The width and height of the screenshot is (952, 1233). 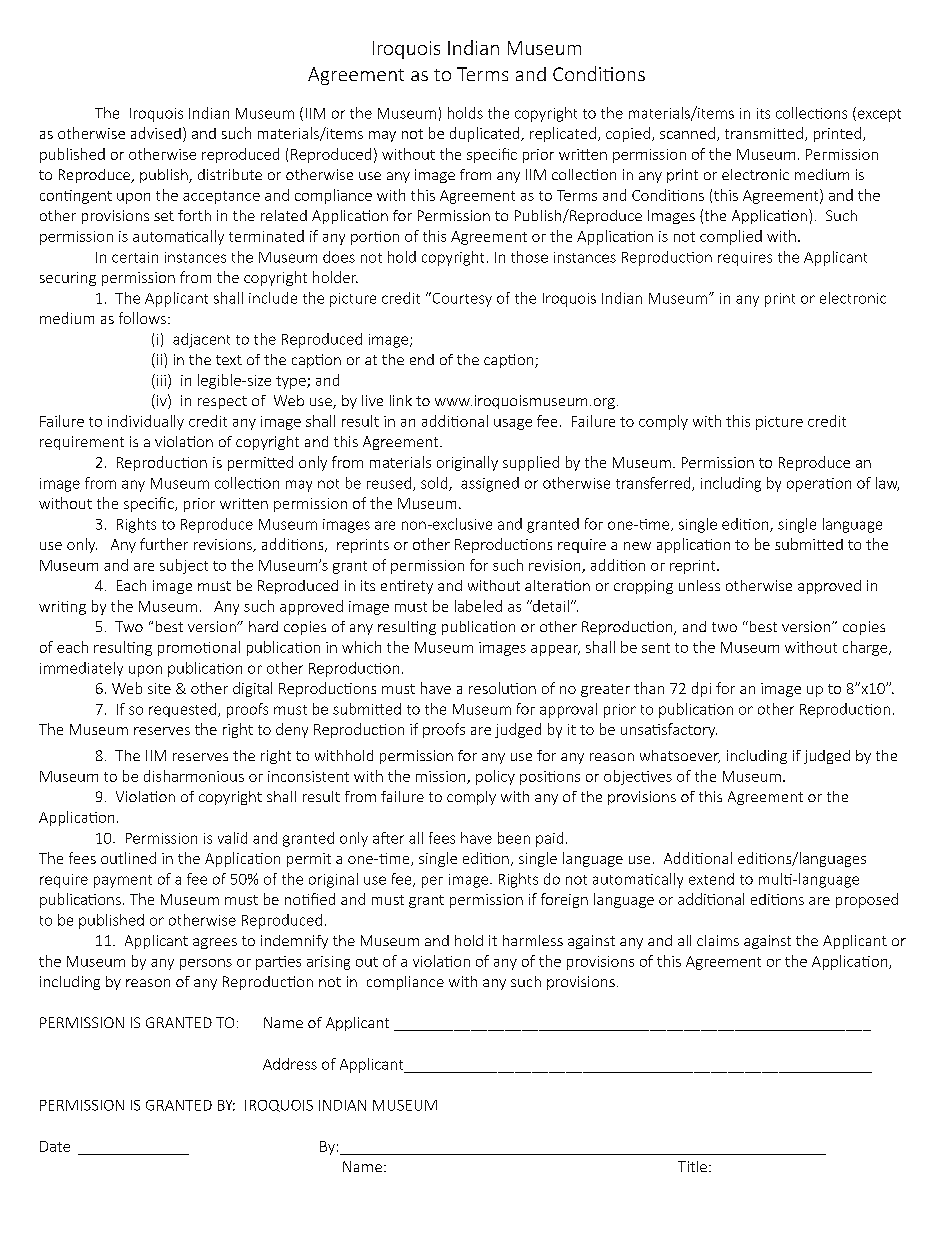 I want to click on operation, so click(x=819, y=485).
